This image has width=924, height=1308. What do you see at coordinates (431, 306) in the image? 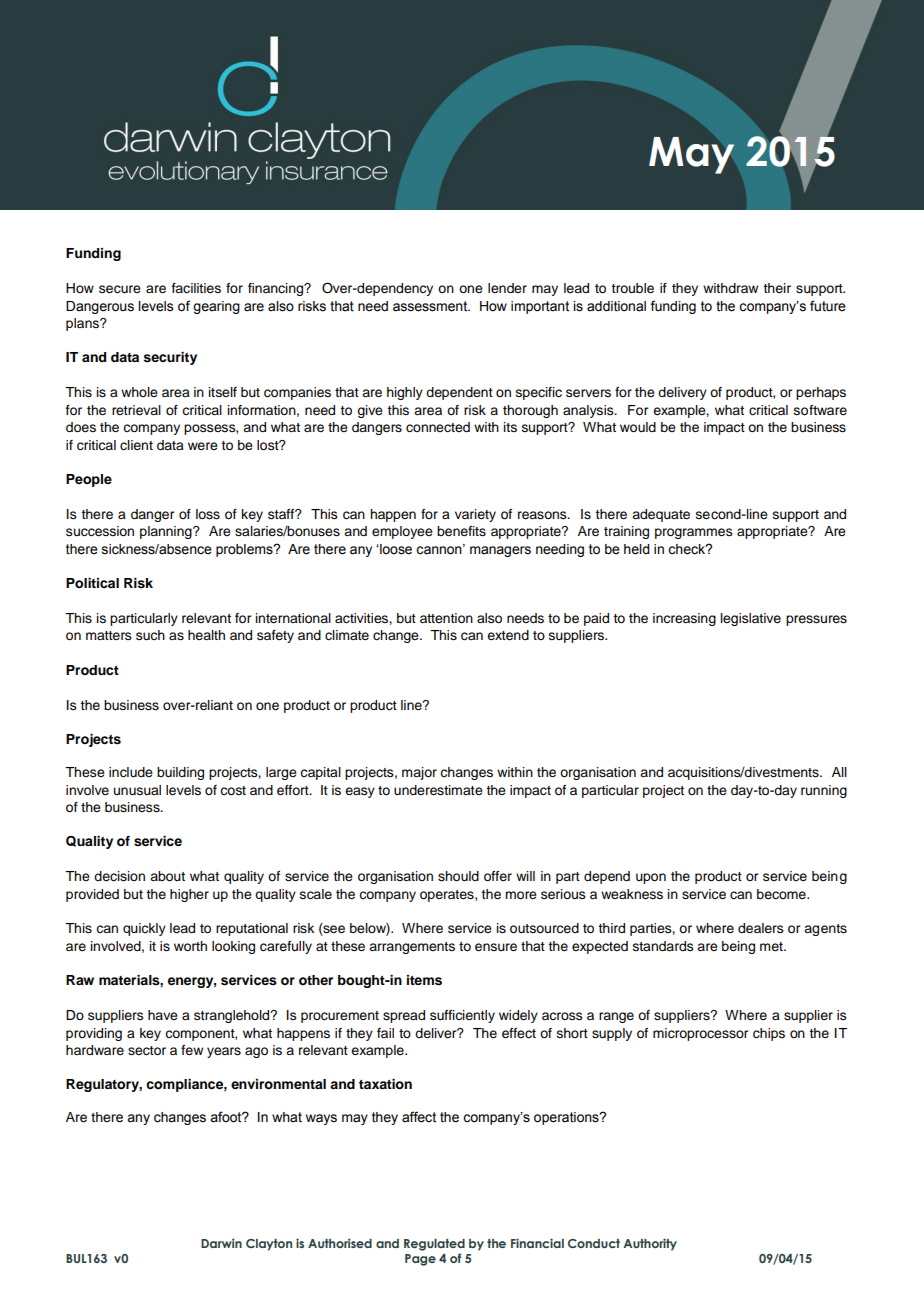
I see `assessment` at bounding box center [431, 306].
